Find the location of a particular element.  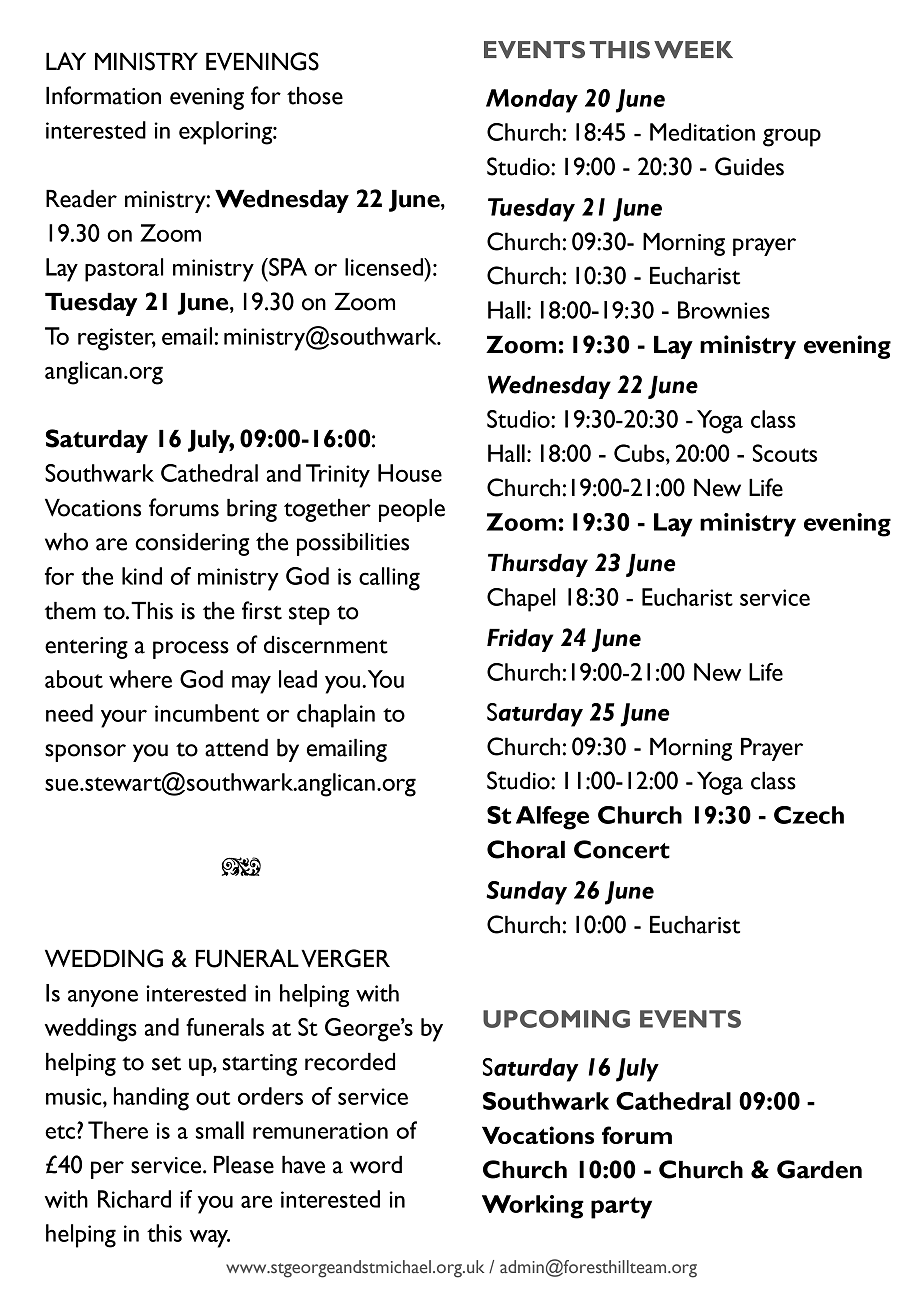

Richard is located at coordinates (134, 1199).
